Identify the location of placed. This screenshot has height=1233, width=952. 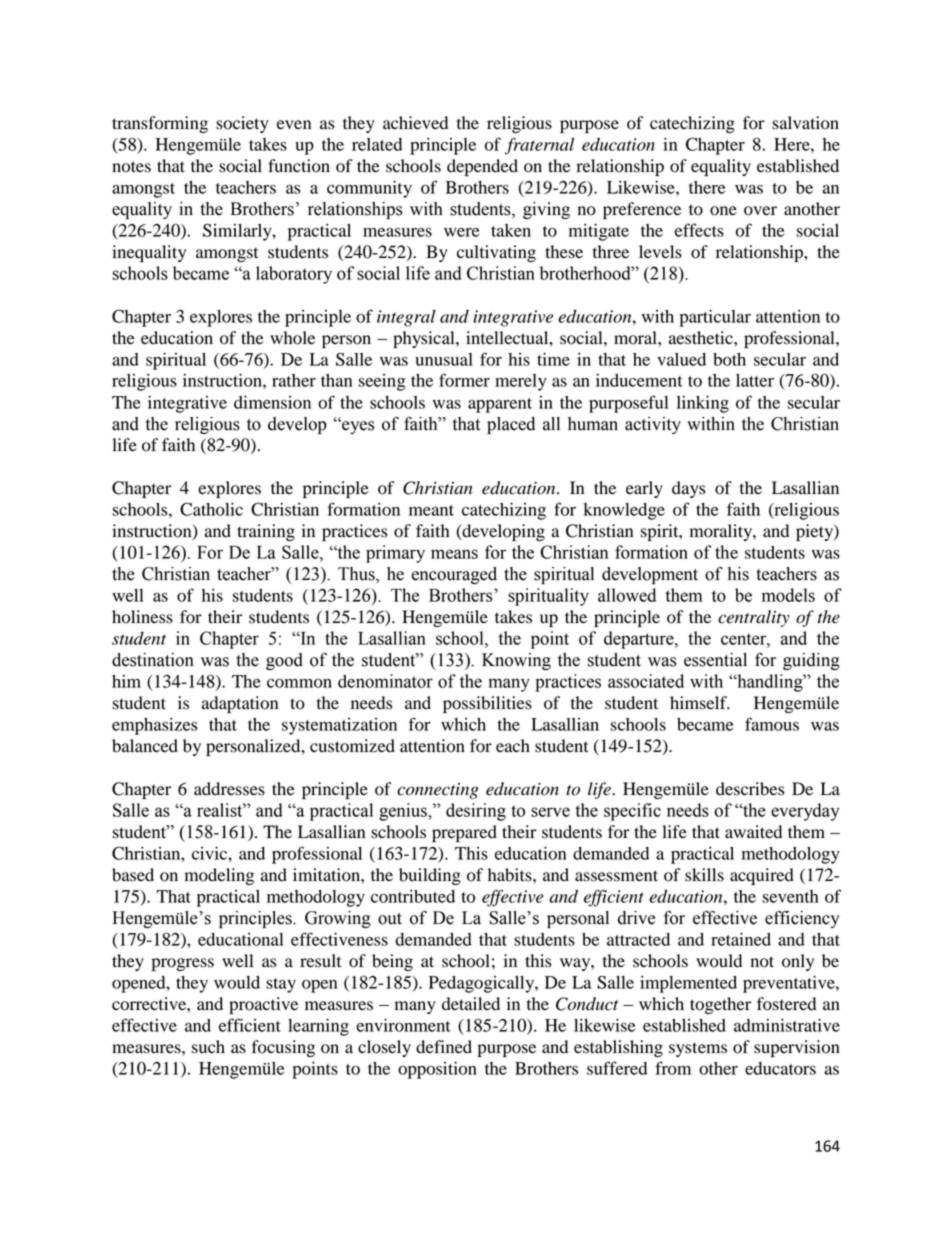
(511, 425).
